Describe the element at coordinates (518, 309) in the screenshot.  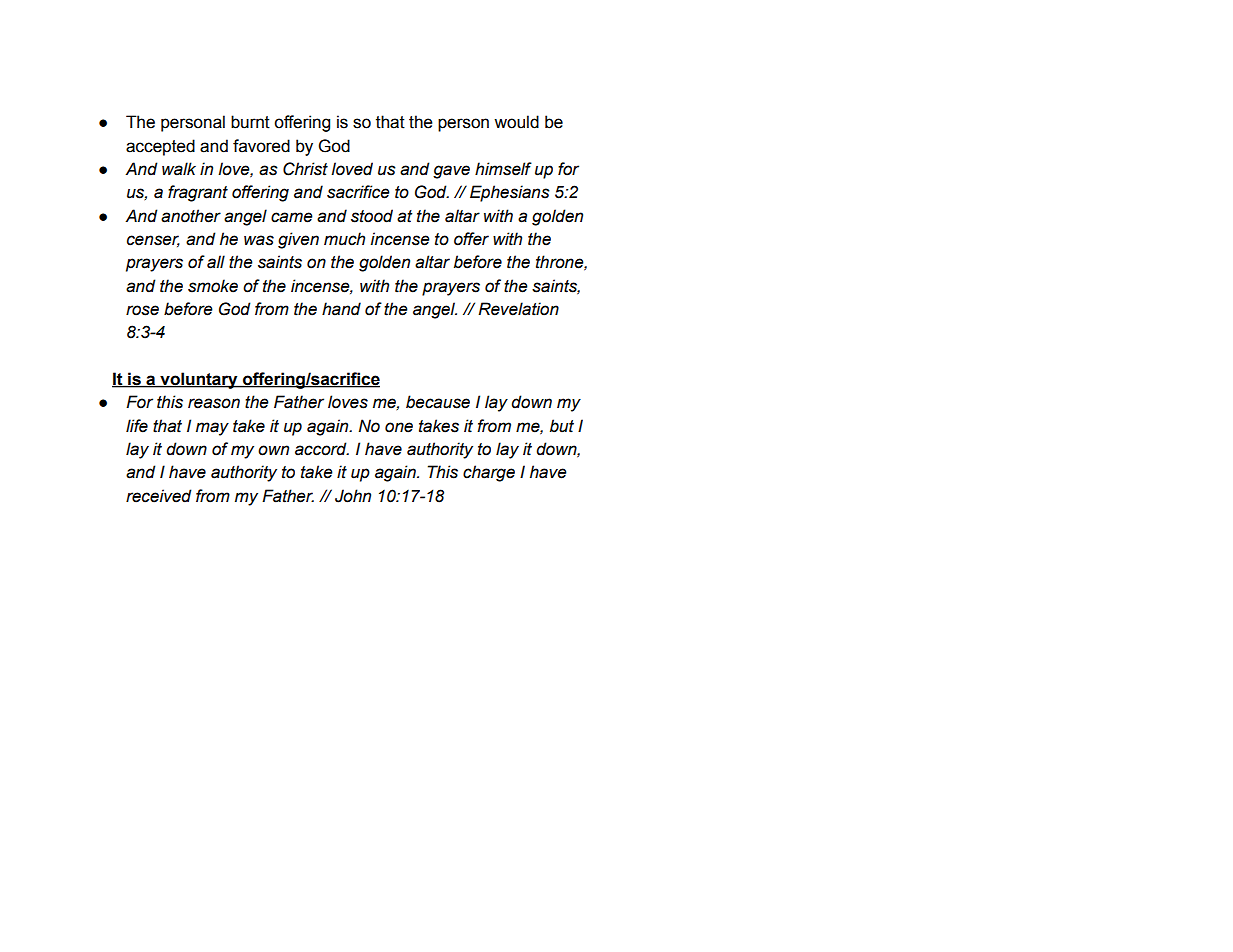
I see `Revelation` at that location.
